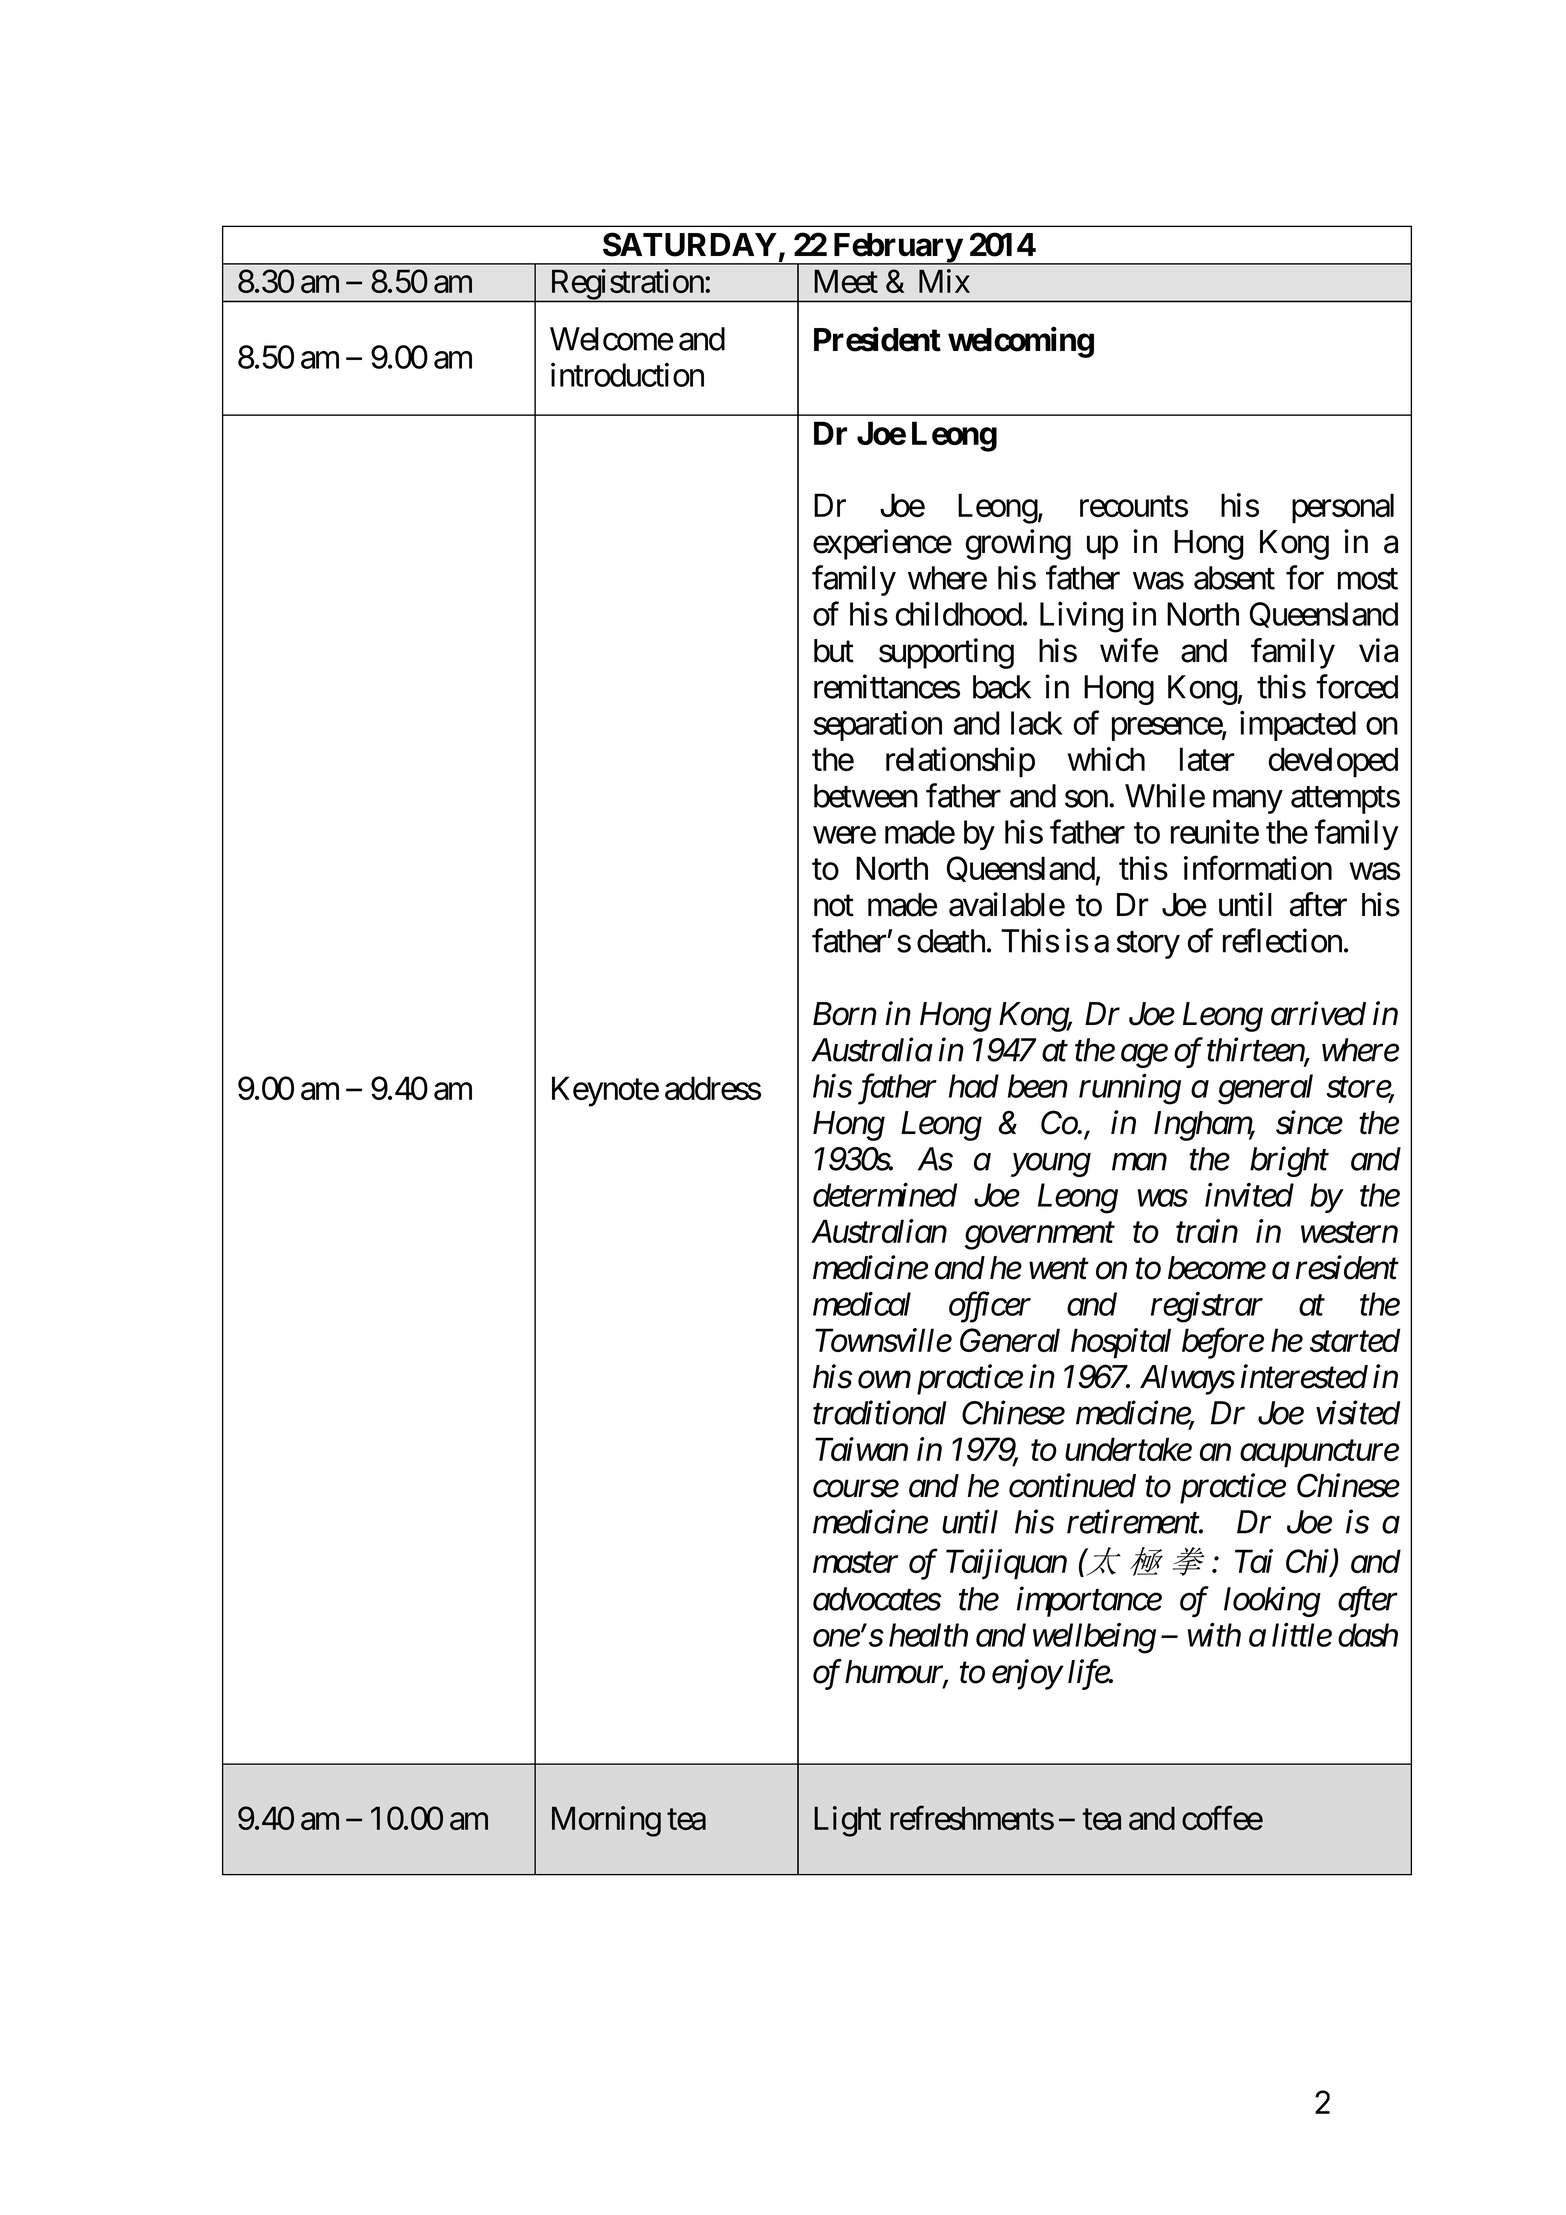 The image size is (1566, 2215). I want to click on personal, so click(1343, 508).
